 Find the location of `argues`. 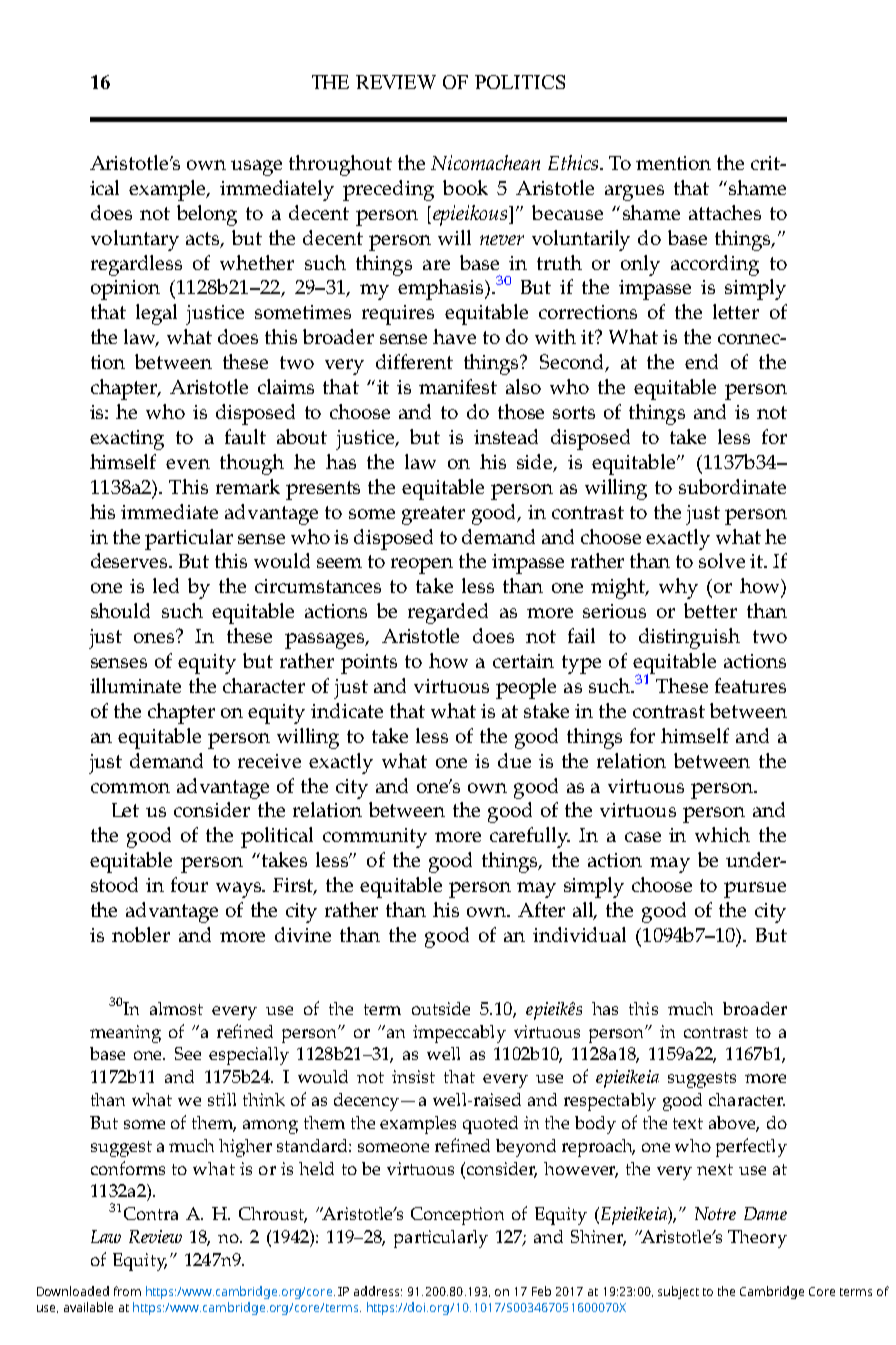

argues is located at coordinates (634, 193).
